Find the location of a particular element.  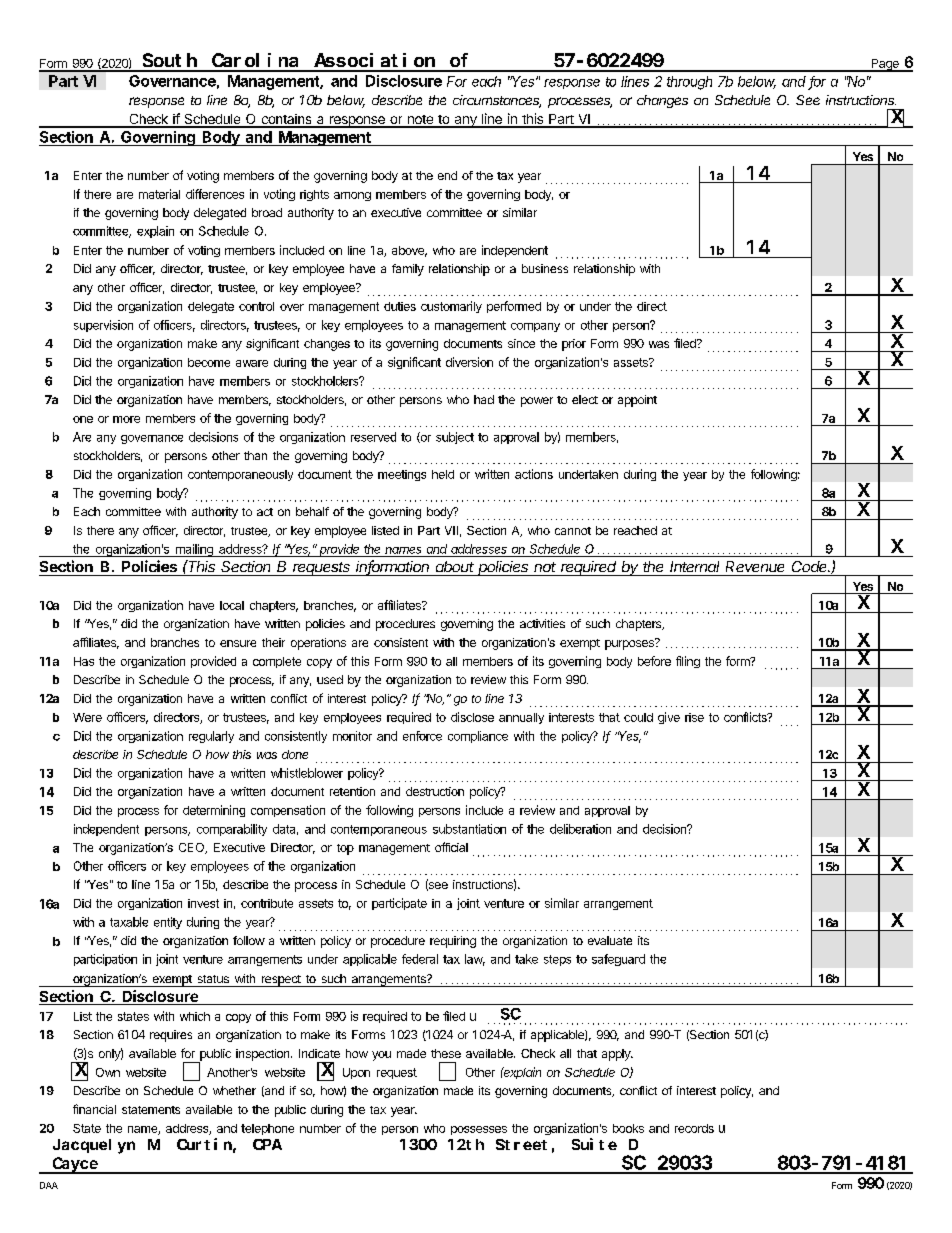

contains is located at coordinates (286, 120).
